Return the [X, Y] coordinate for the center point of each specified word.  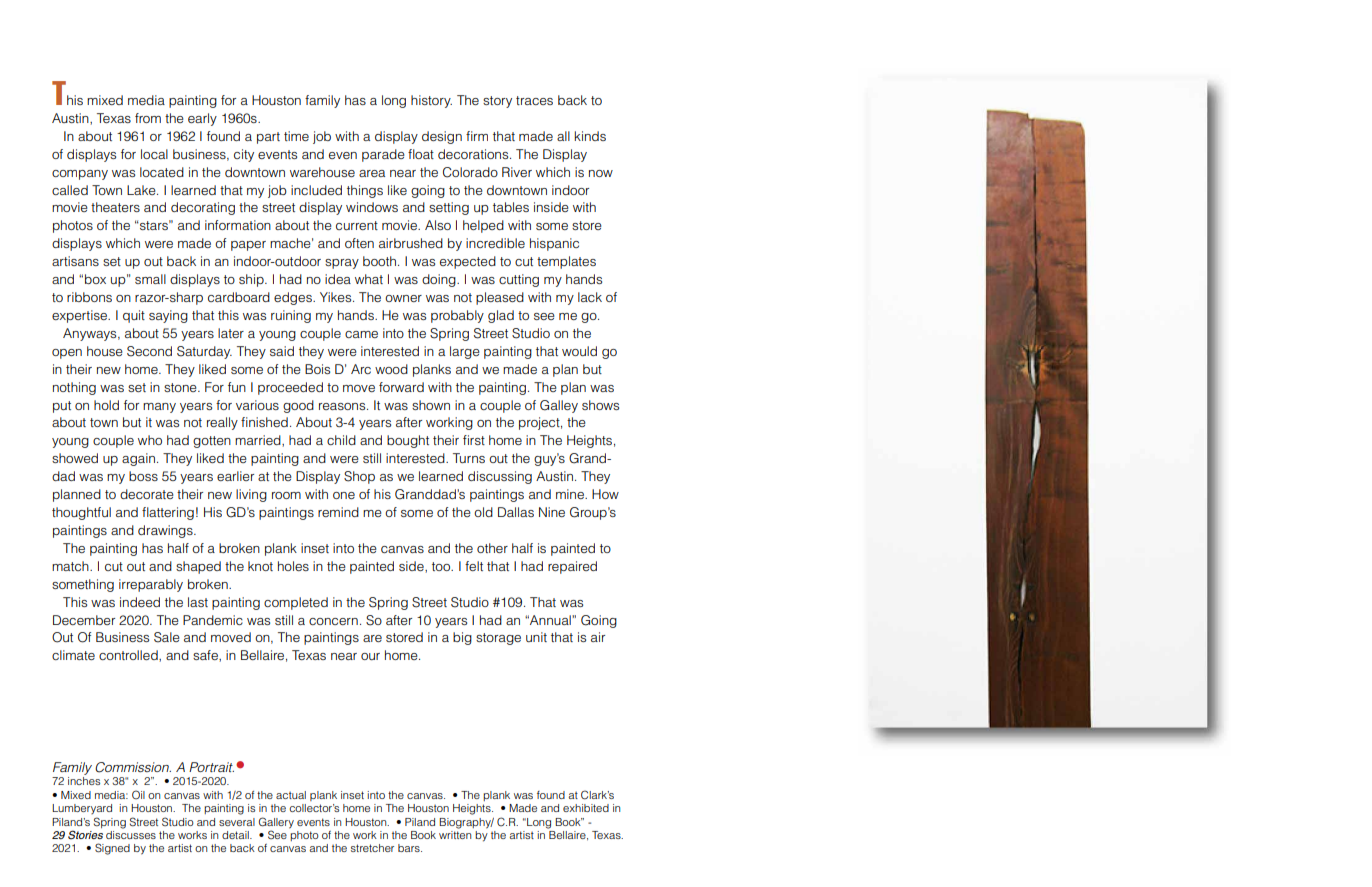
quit [134, 316]
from [148, 118]
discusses [131, 835]
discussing [500, 477]
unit [536, 637]
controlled [129, 656]
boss [143, 476]
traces [534, 100]
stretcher [372, 848]
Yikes [337, 297]
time [296, 136]
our [370, 656]
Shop [359, 477]
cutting [519, 280]
